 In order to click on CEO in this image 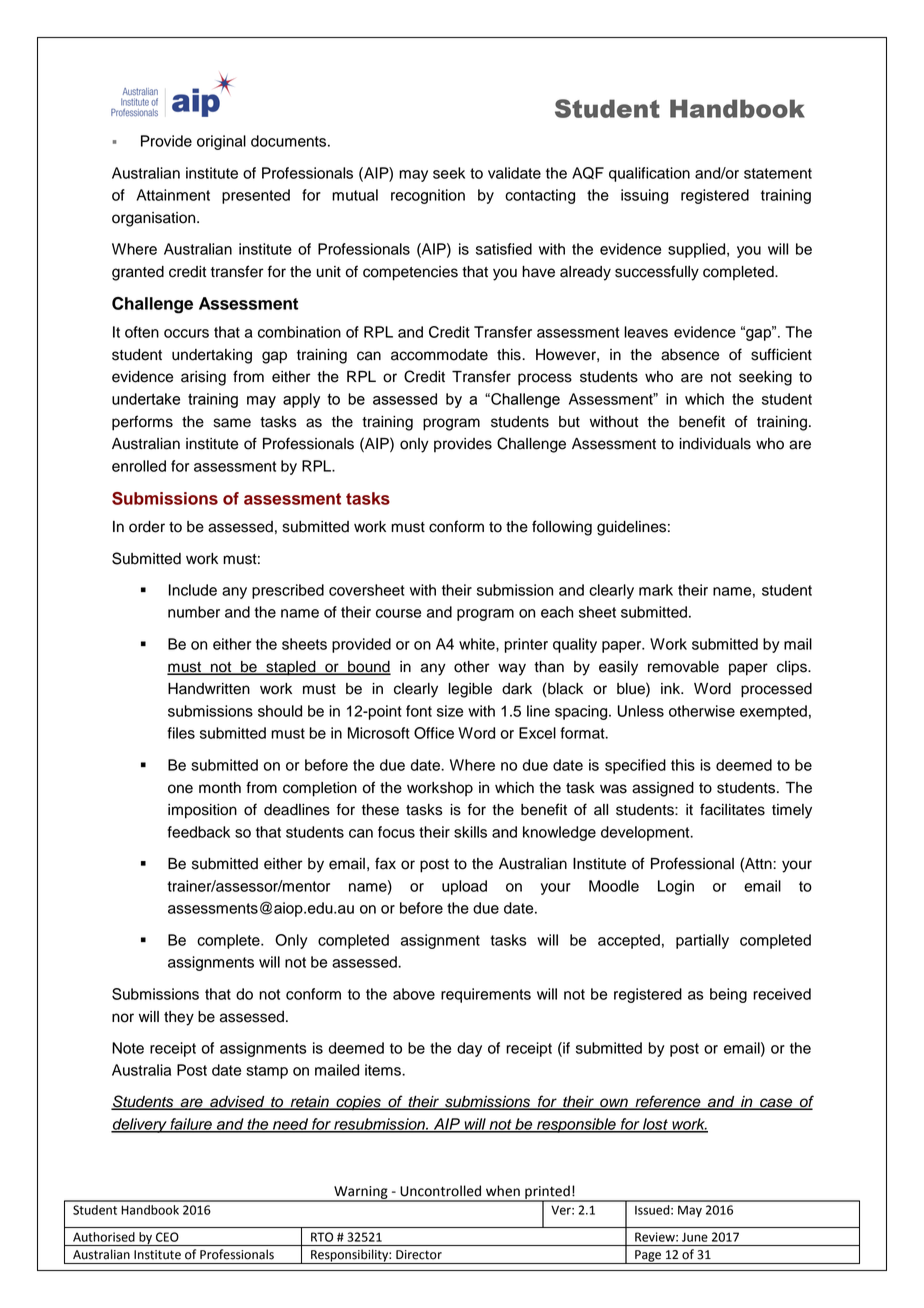, I will do `click(167, 1237)`.
